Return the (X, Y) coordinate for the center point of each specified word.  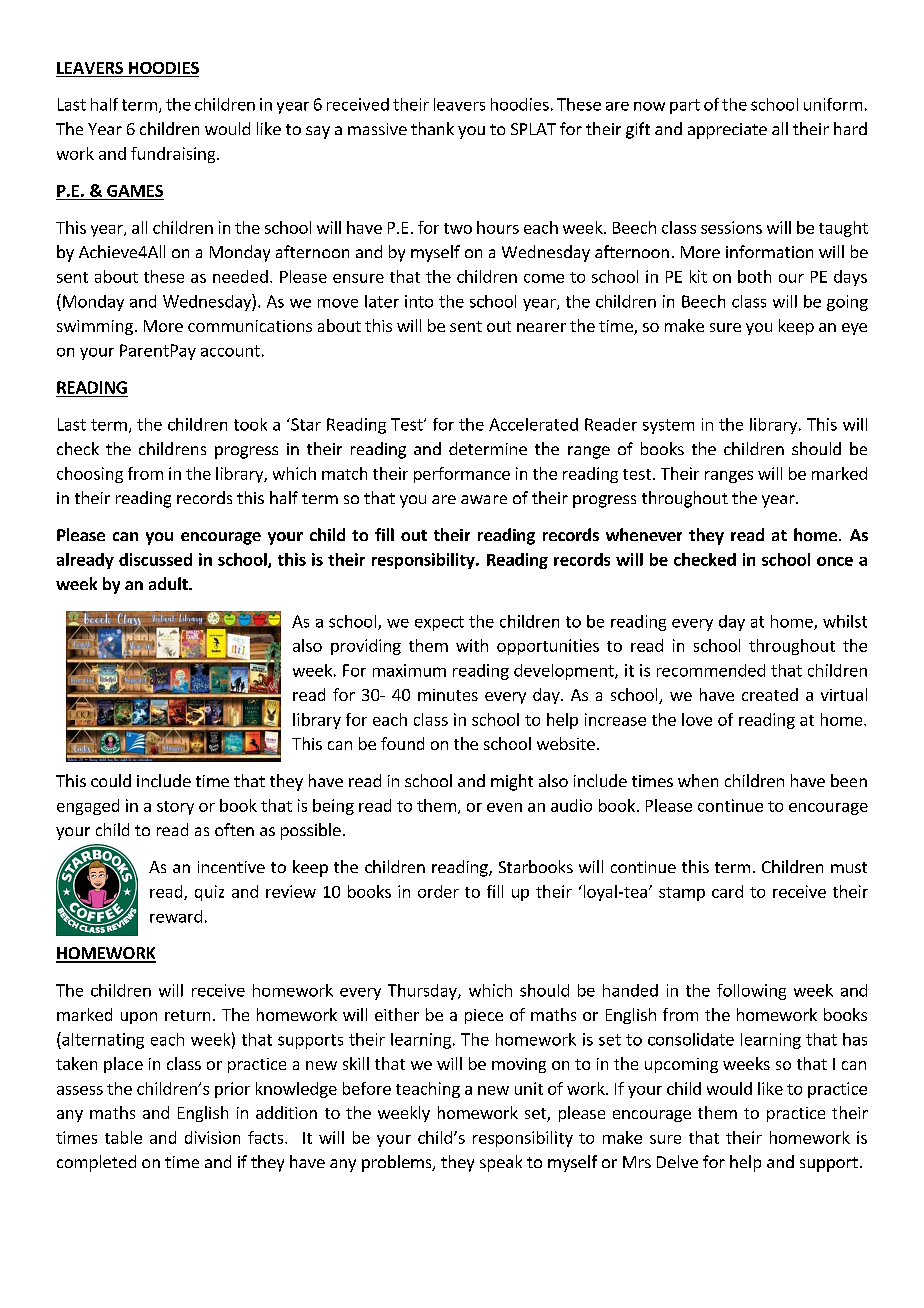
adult (169, 583)
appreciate (727, 131)
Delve (677, 1161)
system (668, 426)
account (230, 351)
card (727, 891)
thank (432, 128)
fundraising (174, 155)
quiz (209, 893)
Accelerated (533, 424)
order (438, 891)
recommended (711, 670)
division (212, 1137)
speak (501, 1163)
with (472, 645)
